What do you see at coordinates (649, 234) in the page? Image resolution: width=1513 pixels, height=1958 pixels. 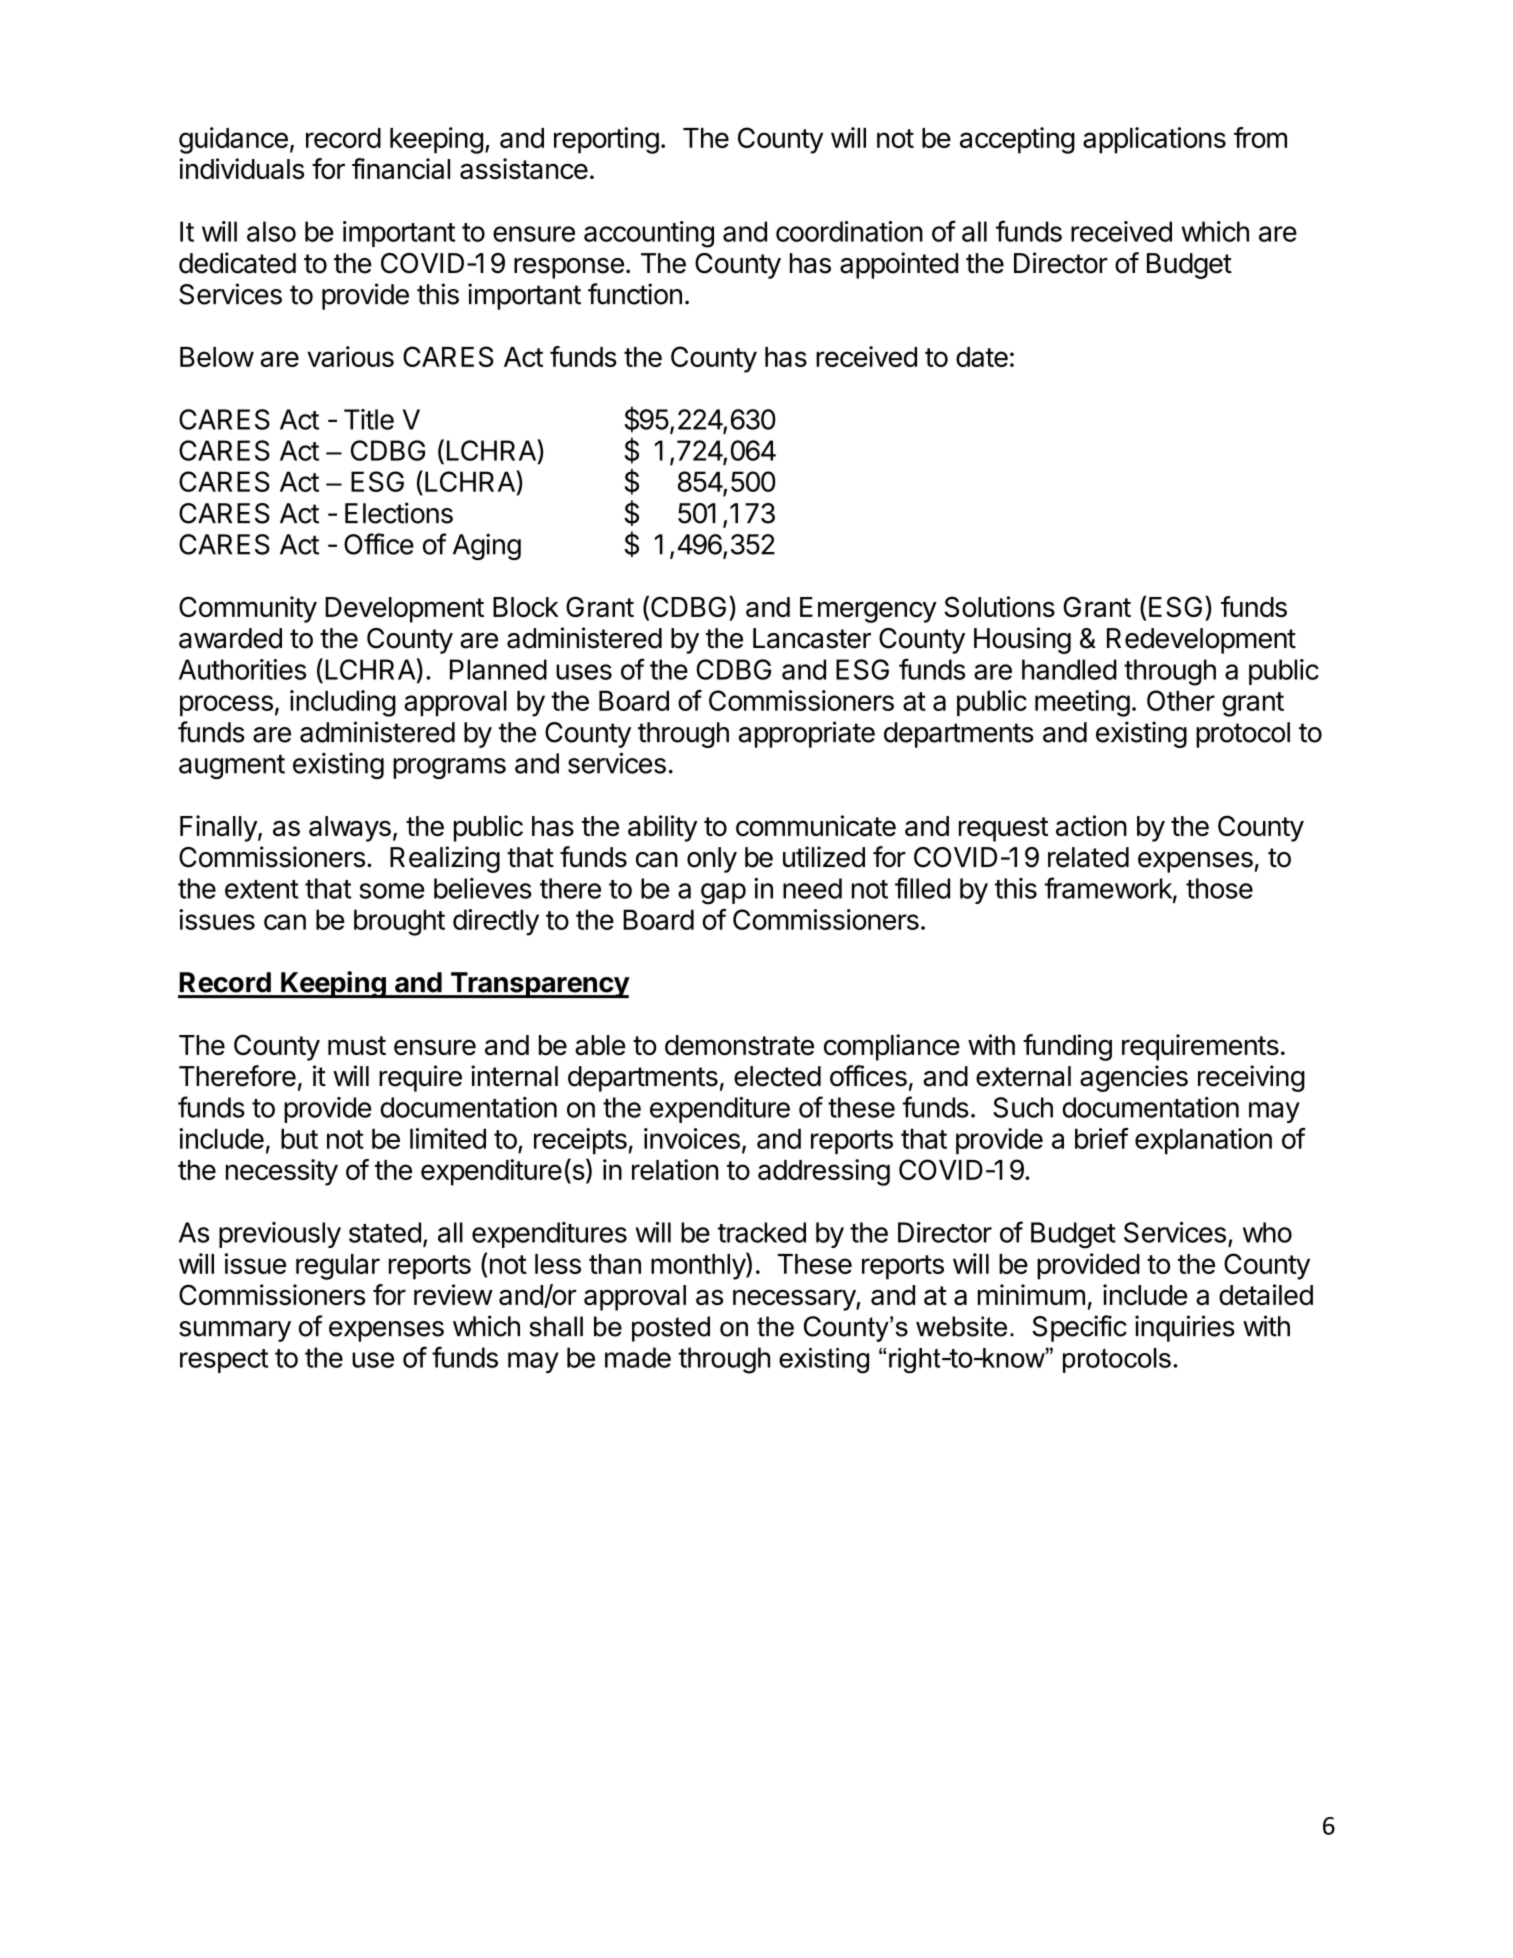 I see `accounting` at bounding box center [649, 234].
